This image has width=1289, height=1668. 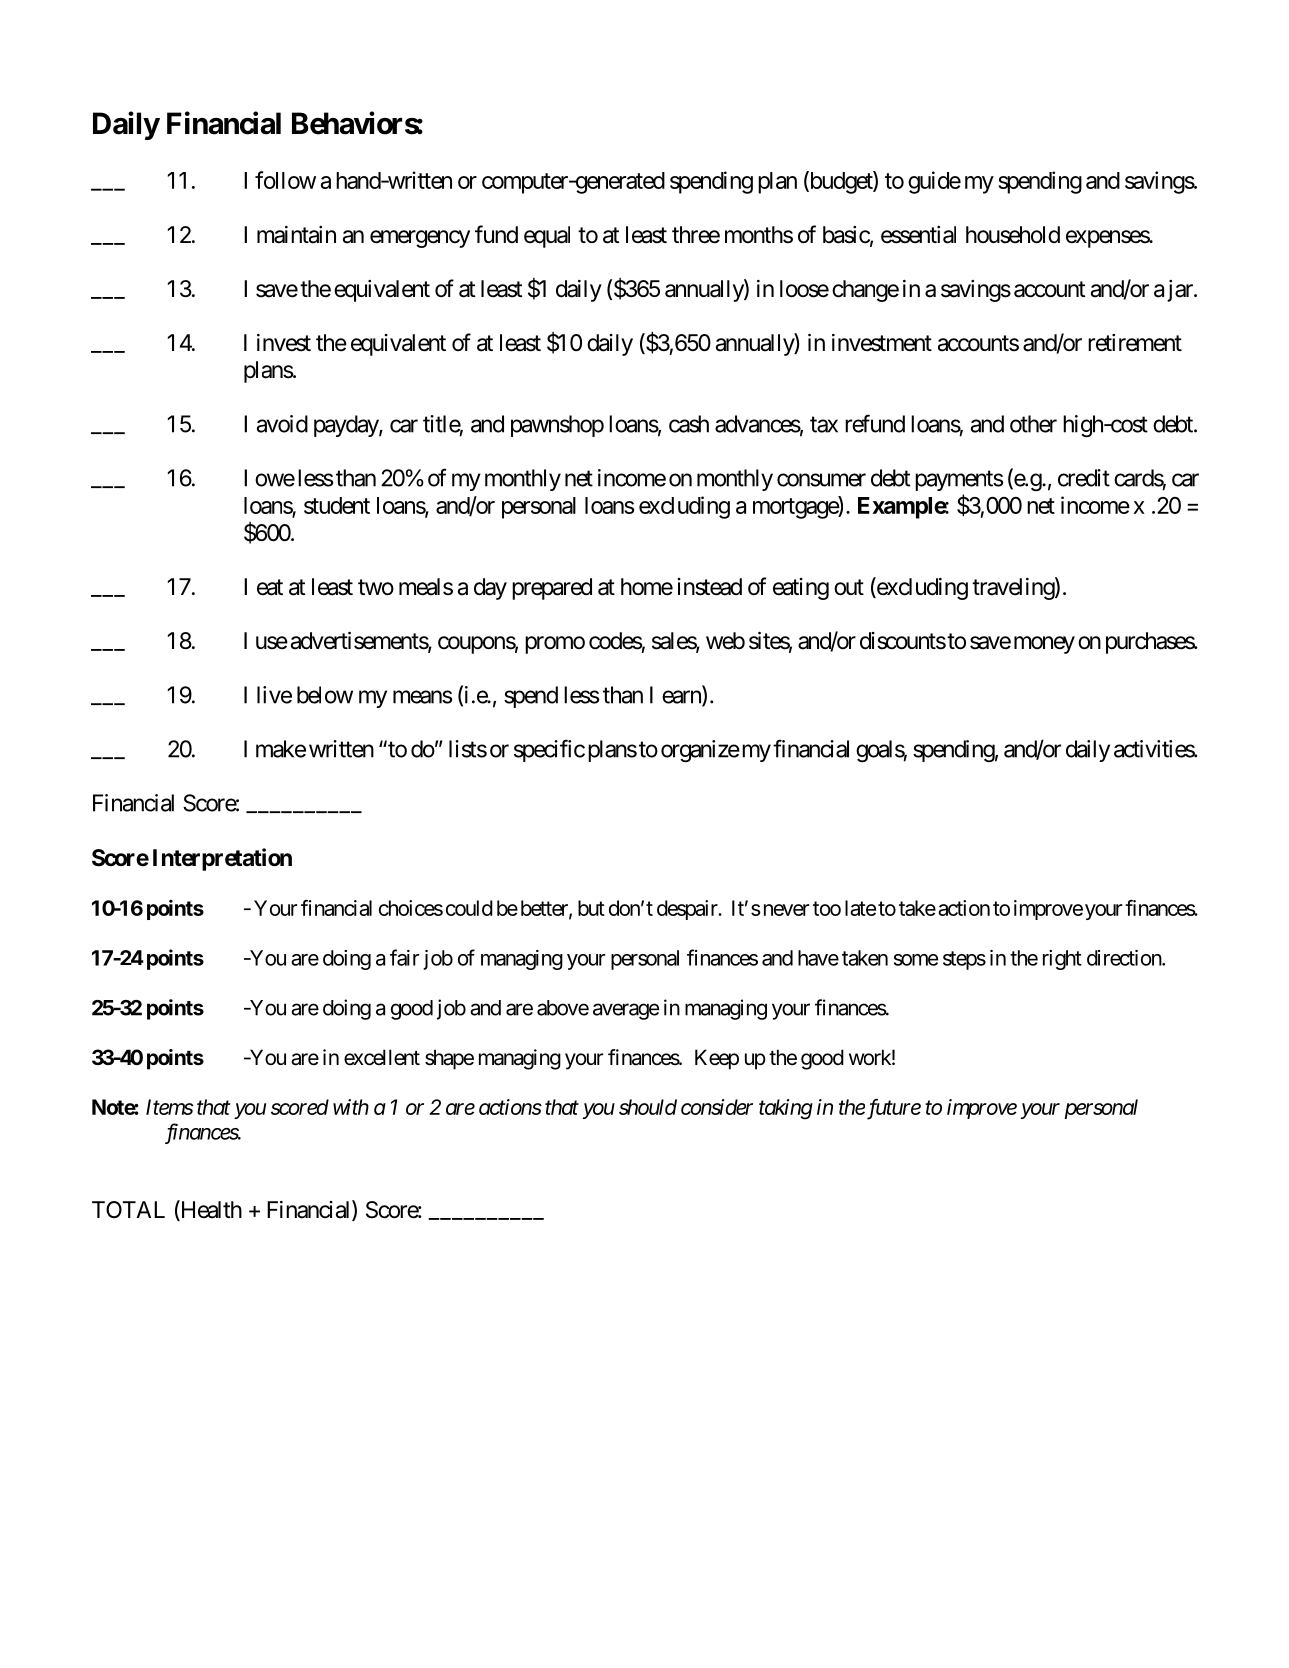 What do you see at coordinates (547, 237) in the image?
I see `equal` at bounding box center [547, 237].
